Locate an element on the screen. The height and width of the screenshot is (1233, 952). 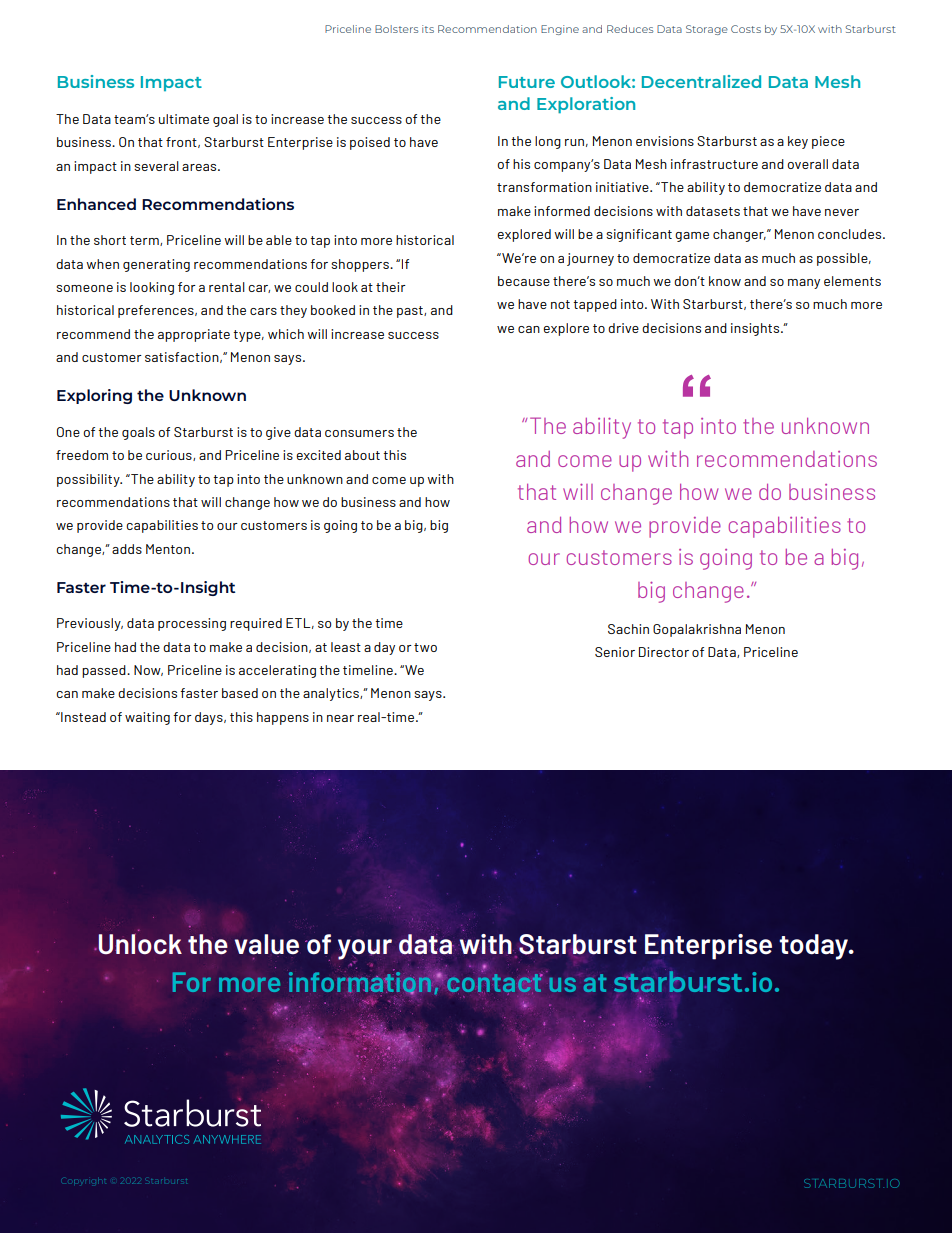
ultimate is located at coordinates (184, 119).
